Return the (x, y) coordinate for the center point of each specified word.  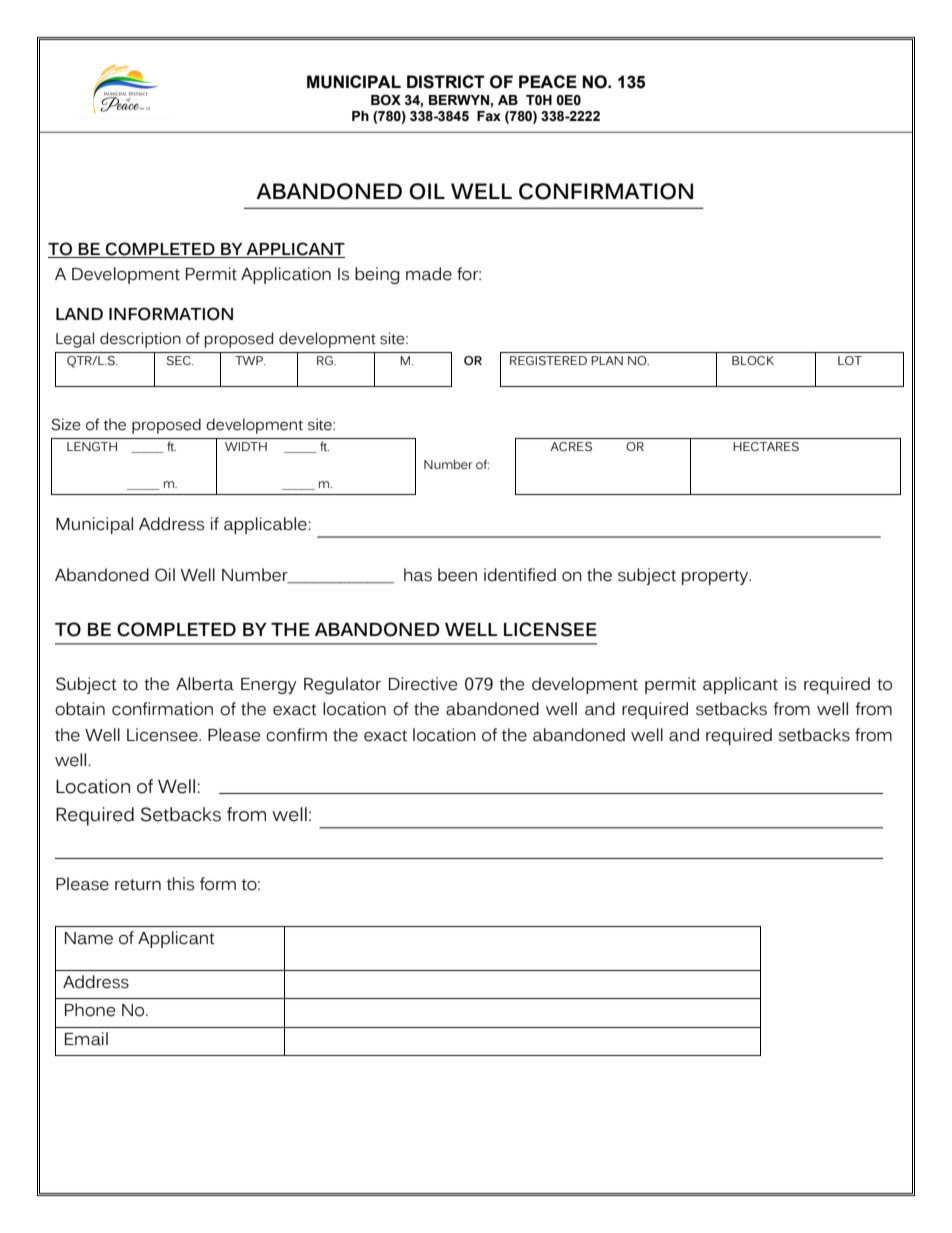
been (457, 575)
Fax (489, 116)
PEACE (548, 81)
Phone (90, 1010)
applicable (266, 525)
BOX (386, 100)
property (716, 577)
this (180, 884)
